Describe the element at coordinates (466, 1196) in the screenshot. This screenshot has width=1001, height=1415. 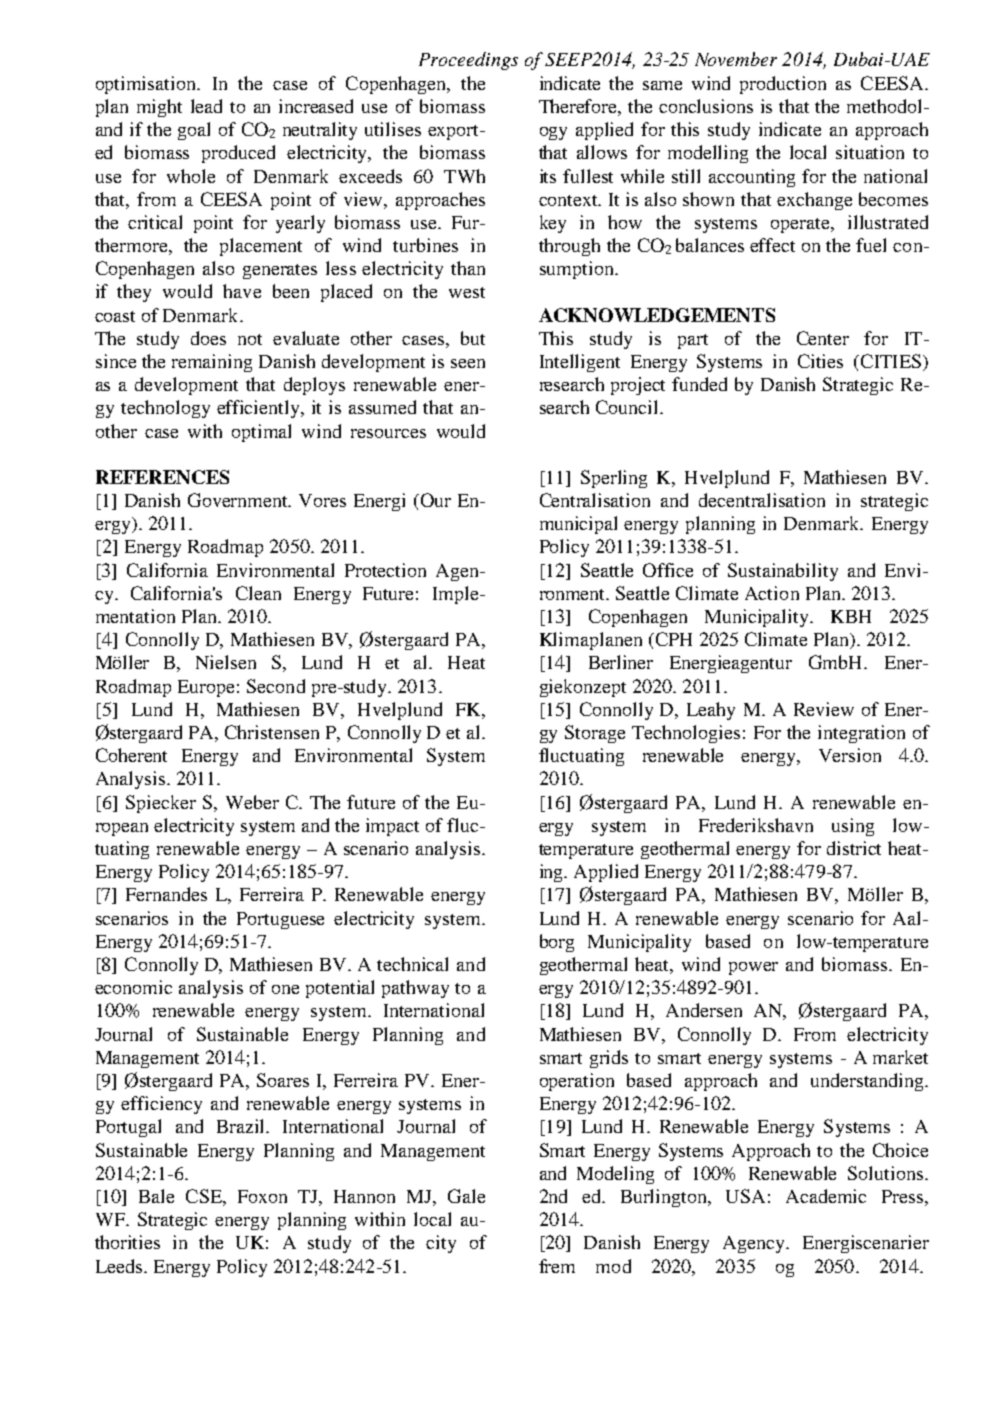
I see `Gale` at that location.
